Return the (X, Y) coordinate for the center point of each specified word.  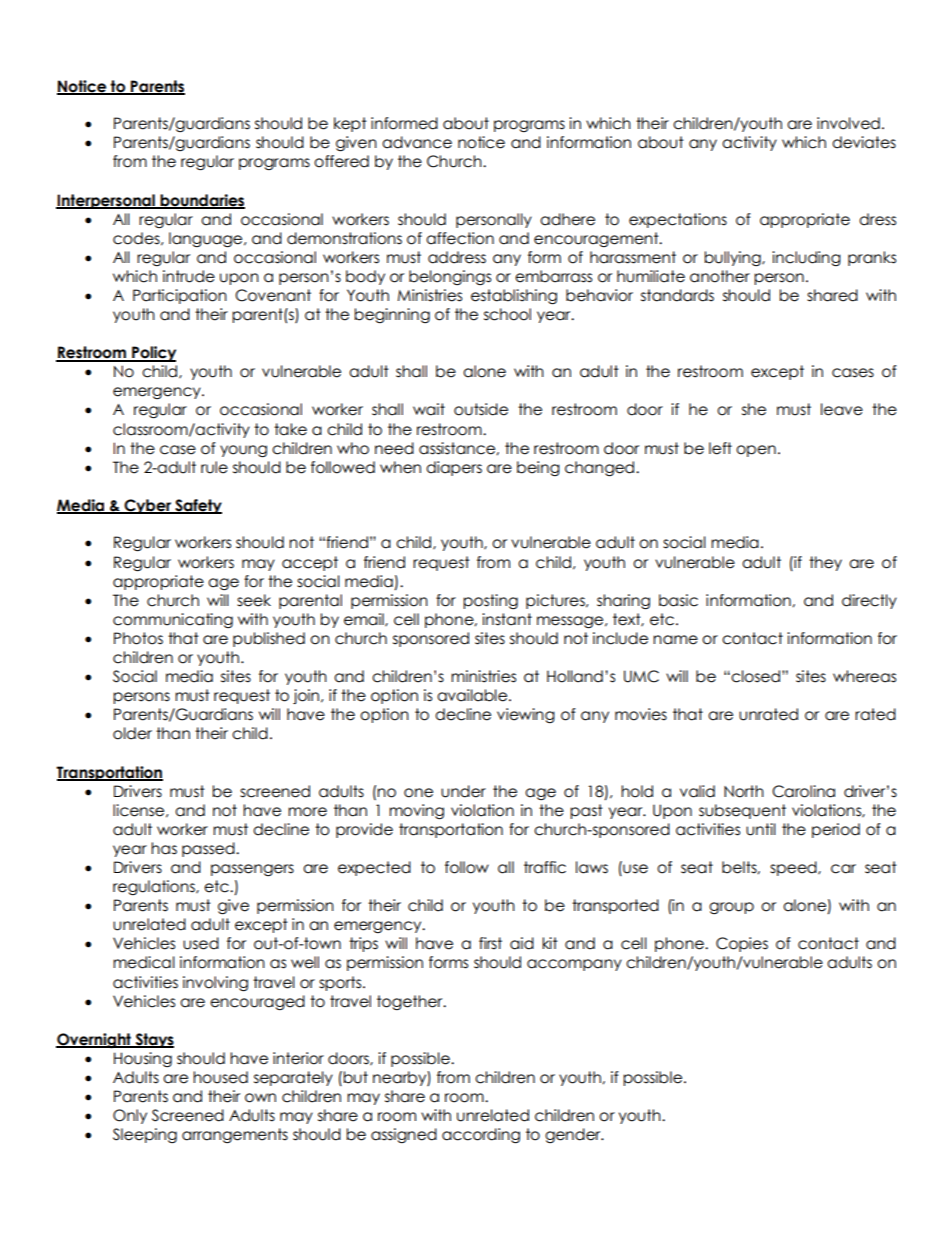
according (481, 1136)
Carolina (803, 791)
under (463, 791)
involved (848, 123)
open (756, 451)
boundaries (201, 201)
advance (417, 142)
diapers (454, 468)
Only (130, 1116)
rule (214, 467)
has (164, 848)
